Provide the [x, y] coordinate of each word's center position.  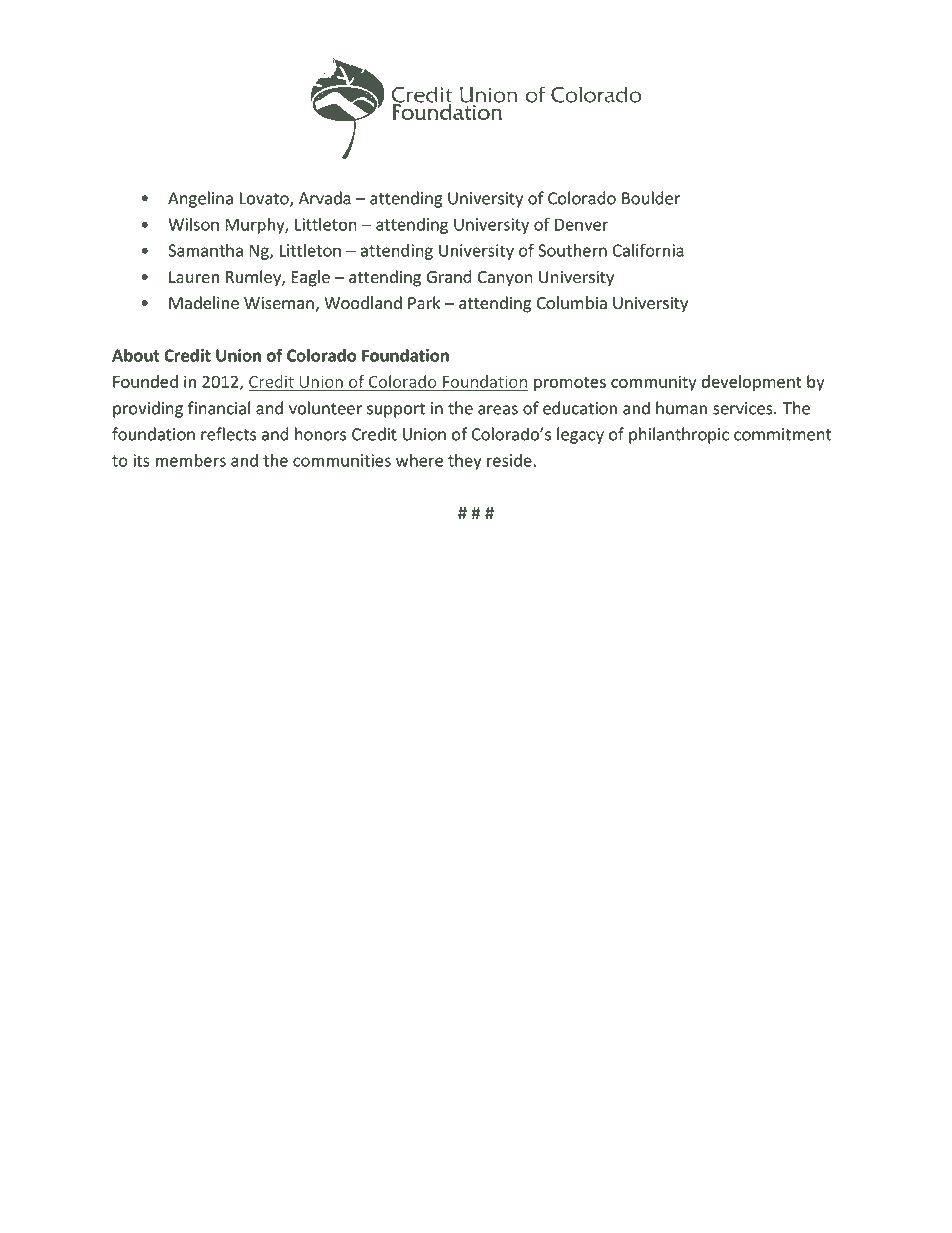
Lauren [194, 277]
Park [424, 303]
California [648, 250]
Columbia [572, 303]
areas [498, 410]
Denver [581, 224]
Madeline [204, 303]
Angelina [200, 199]
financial [219, 408]
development [752, 383]
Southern [572, 250]
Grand [449, 276]
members [191, 460]
